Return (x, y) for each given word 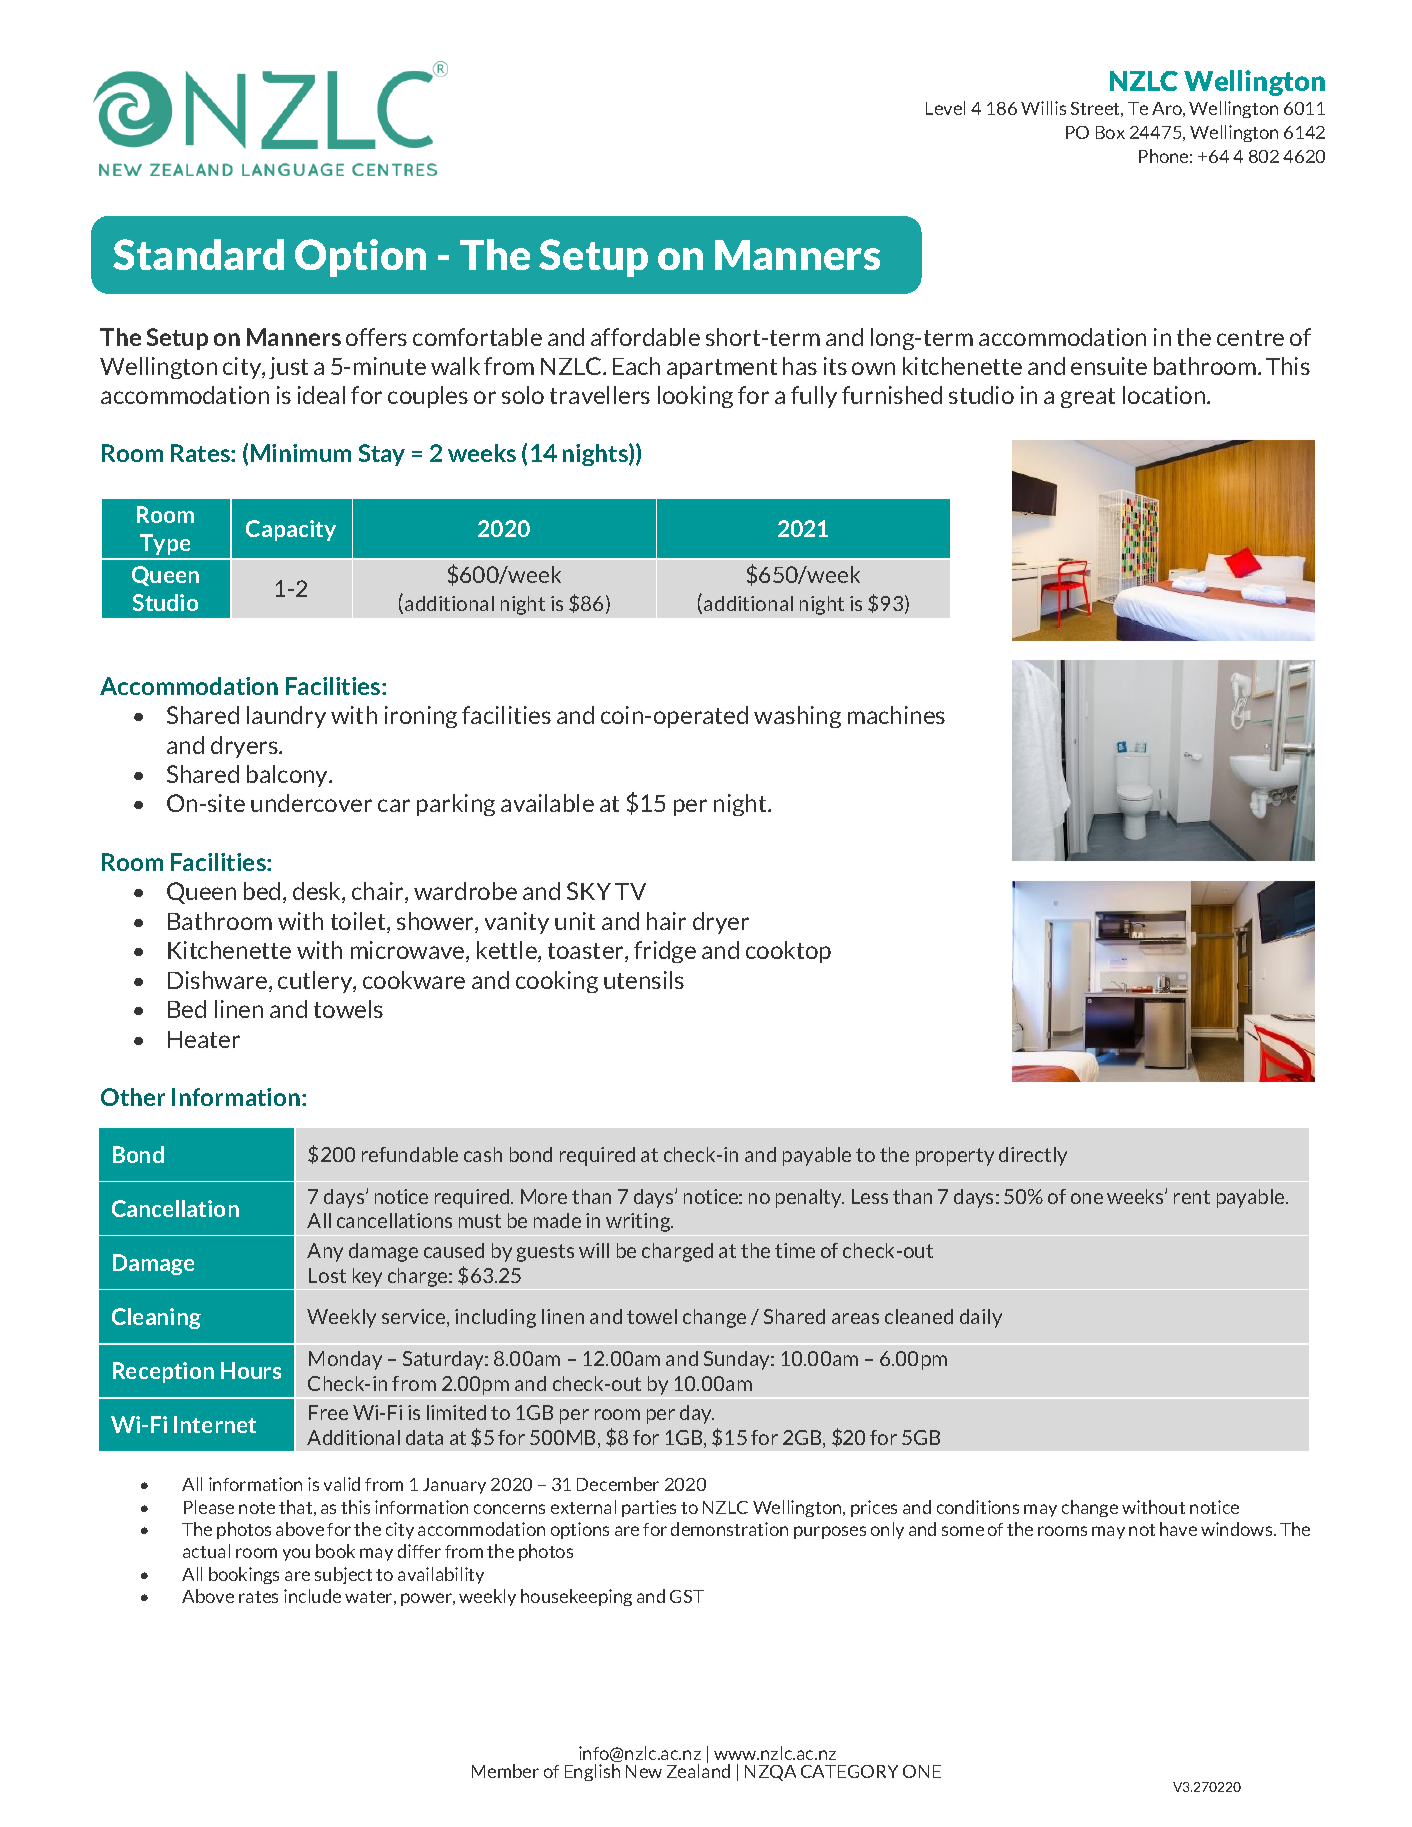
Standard (198, 254)
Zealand (698, 1770)
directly (1033, 1156)
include (312, 1596)
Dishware (219, 981)
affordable (645, 337)
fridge (665, 952)
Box (1110, 132)
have (1178, 1529)
